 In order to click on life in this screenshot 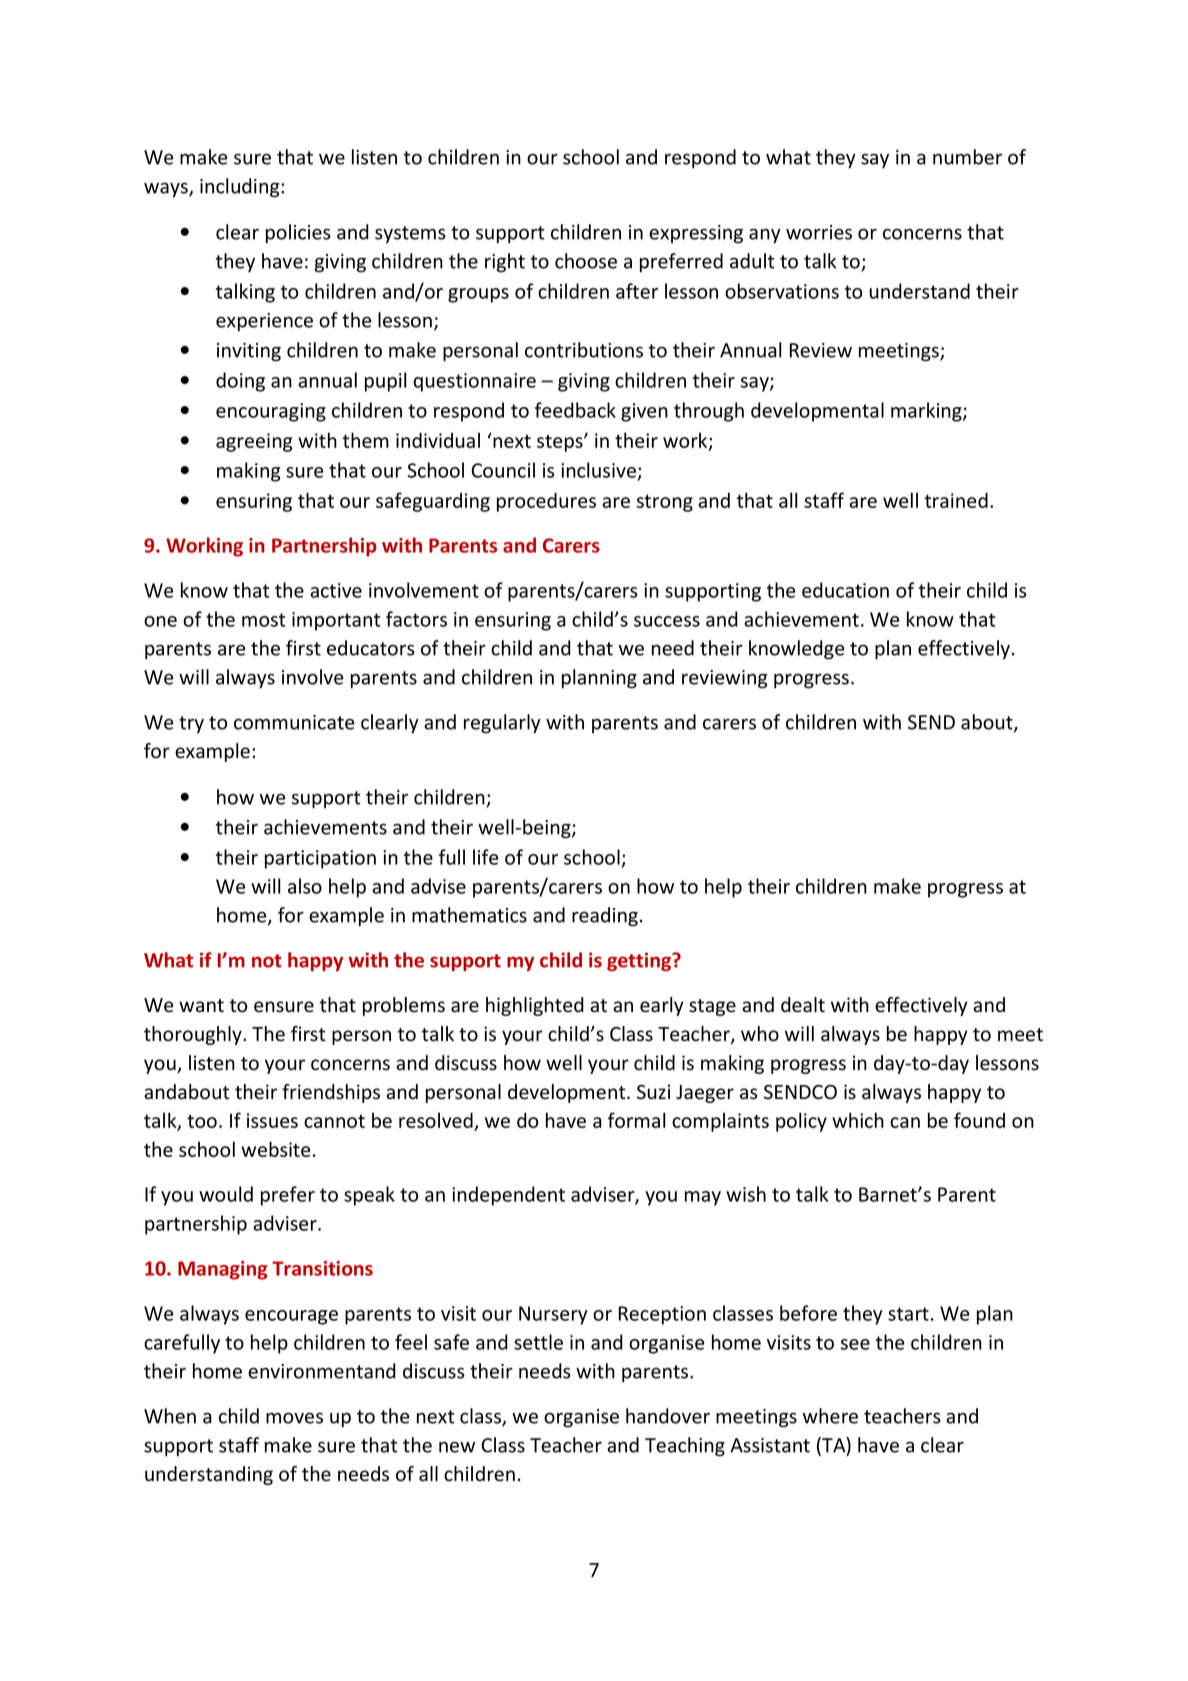, I will do `click(485, 857)`.
